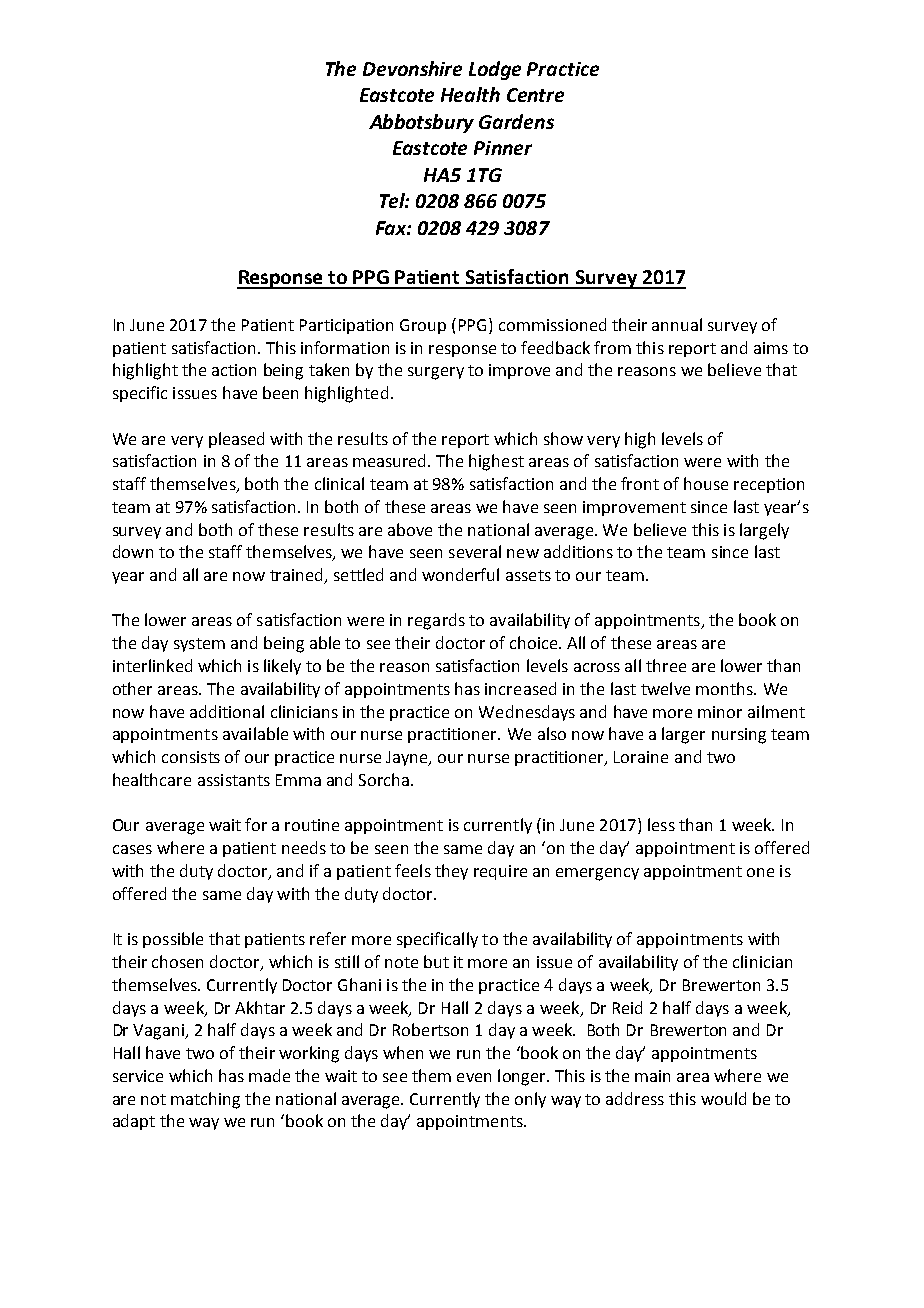 This page has height=1308, width=924. Describe the element at coordinates (474, 1077) in the page. I see `even` at that location.
